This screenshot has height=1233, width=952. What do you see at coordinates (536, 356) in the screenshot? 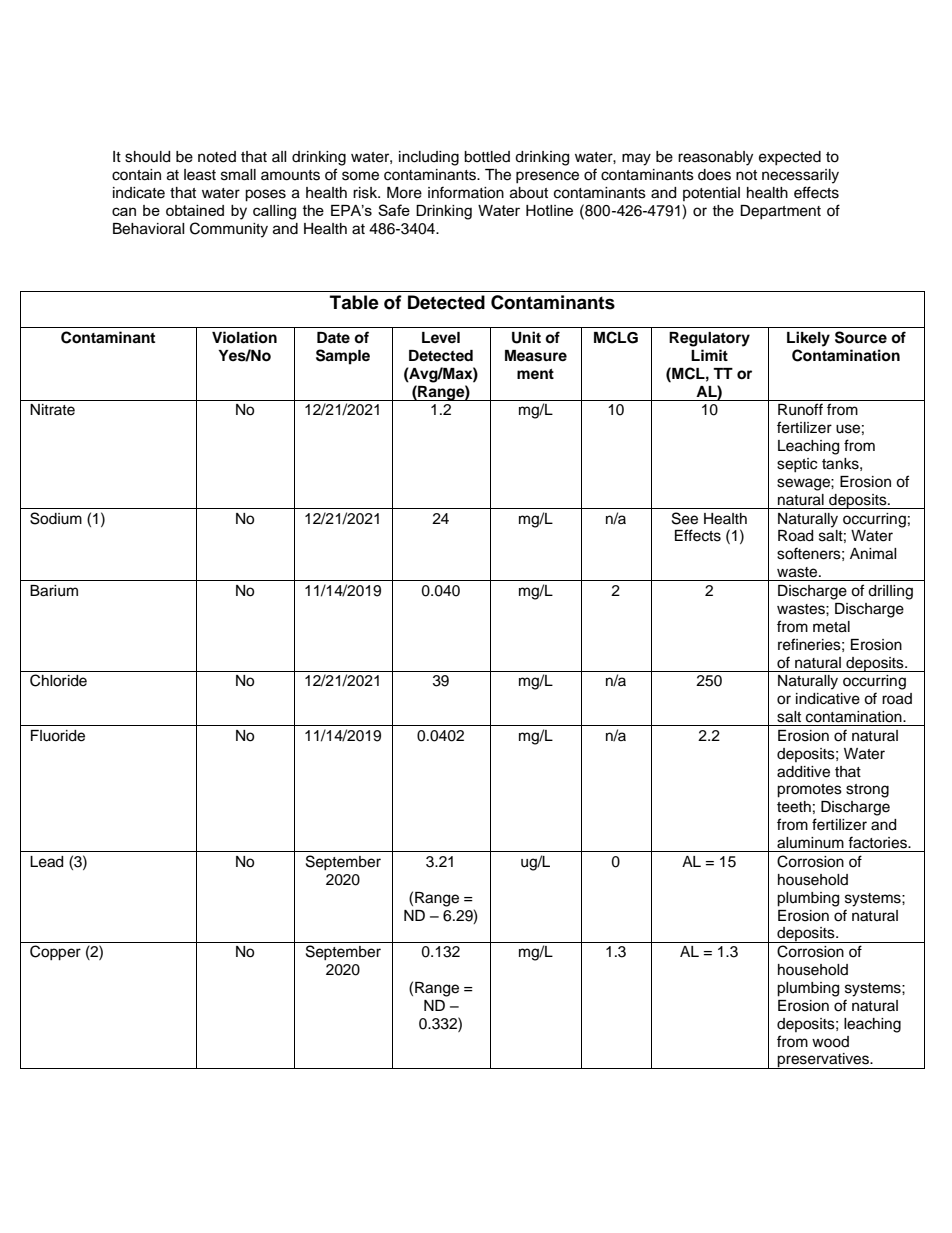
I see `Measure` at bounding box center [536, 356].
